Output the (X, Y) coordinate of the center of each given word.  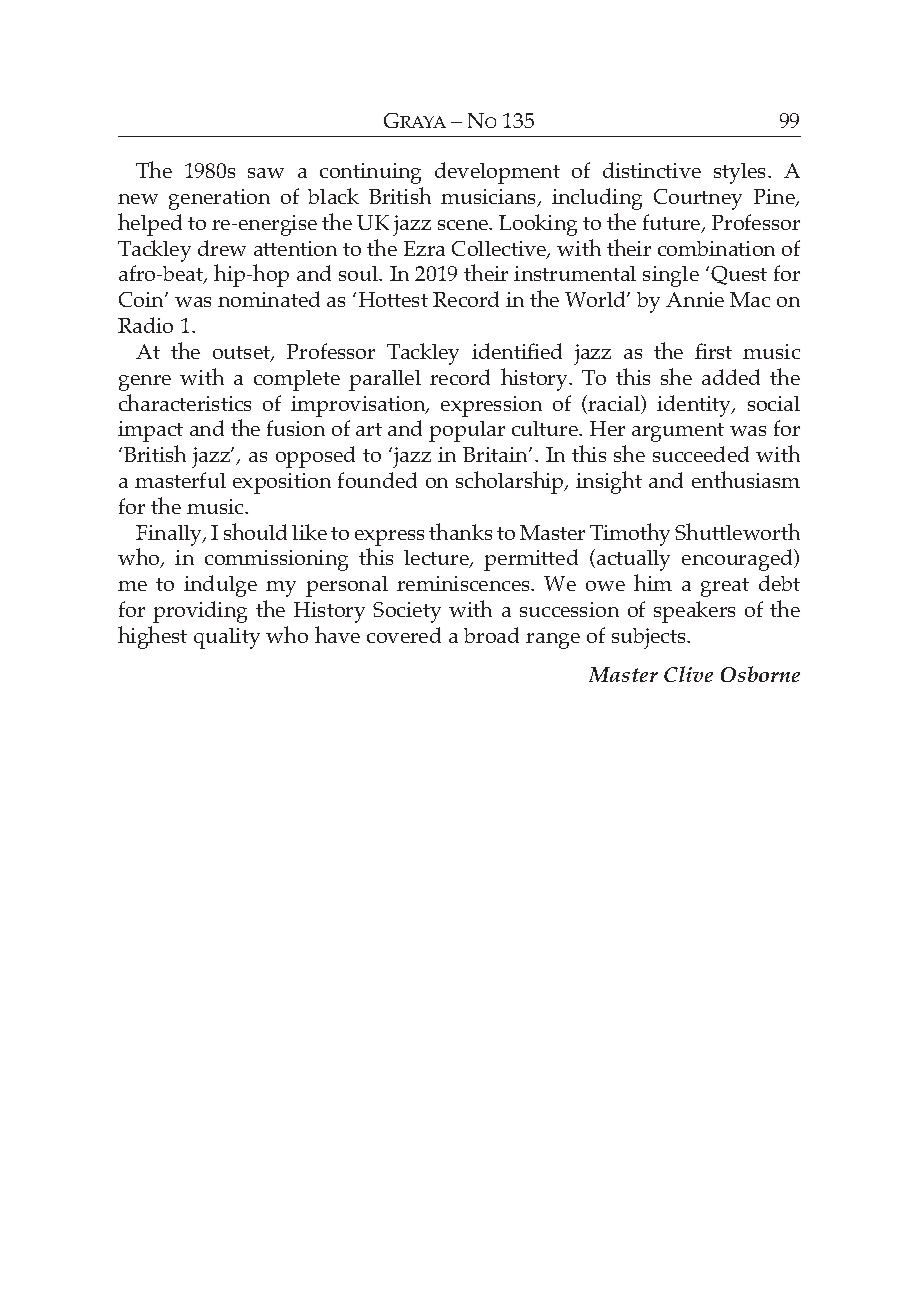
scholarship (511, 482)
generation (219, 199)
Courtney (698, 199)
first (713, 351)
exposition (282, 483)
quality (227, 638)
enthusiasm (746, 479)
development (497, 173)
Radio (145, 325)
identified (517, 351)
